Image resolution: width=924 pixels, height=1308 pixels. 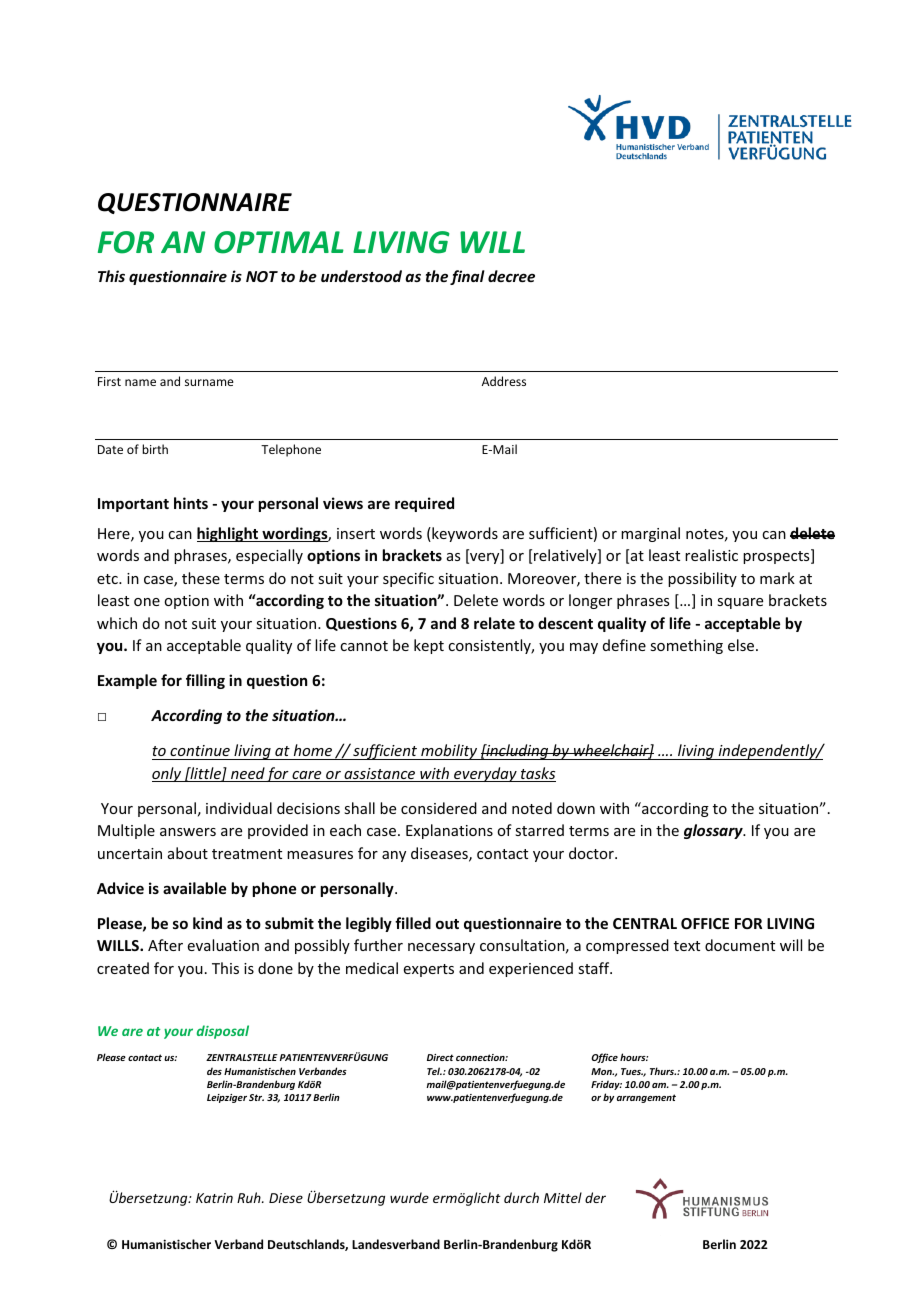 I want to click on final, so click(x=467, y=277).
